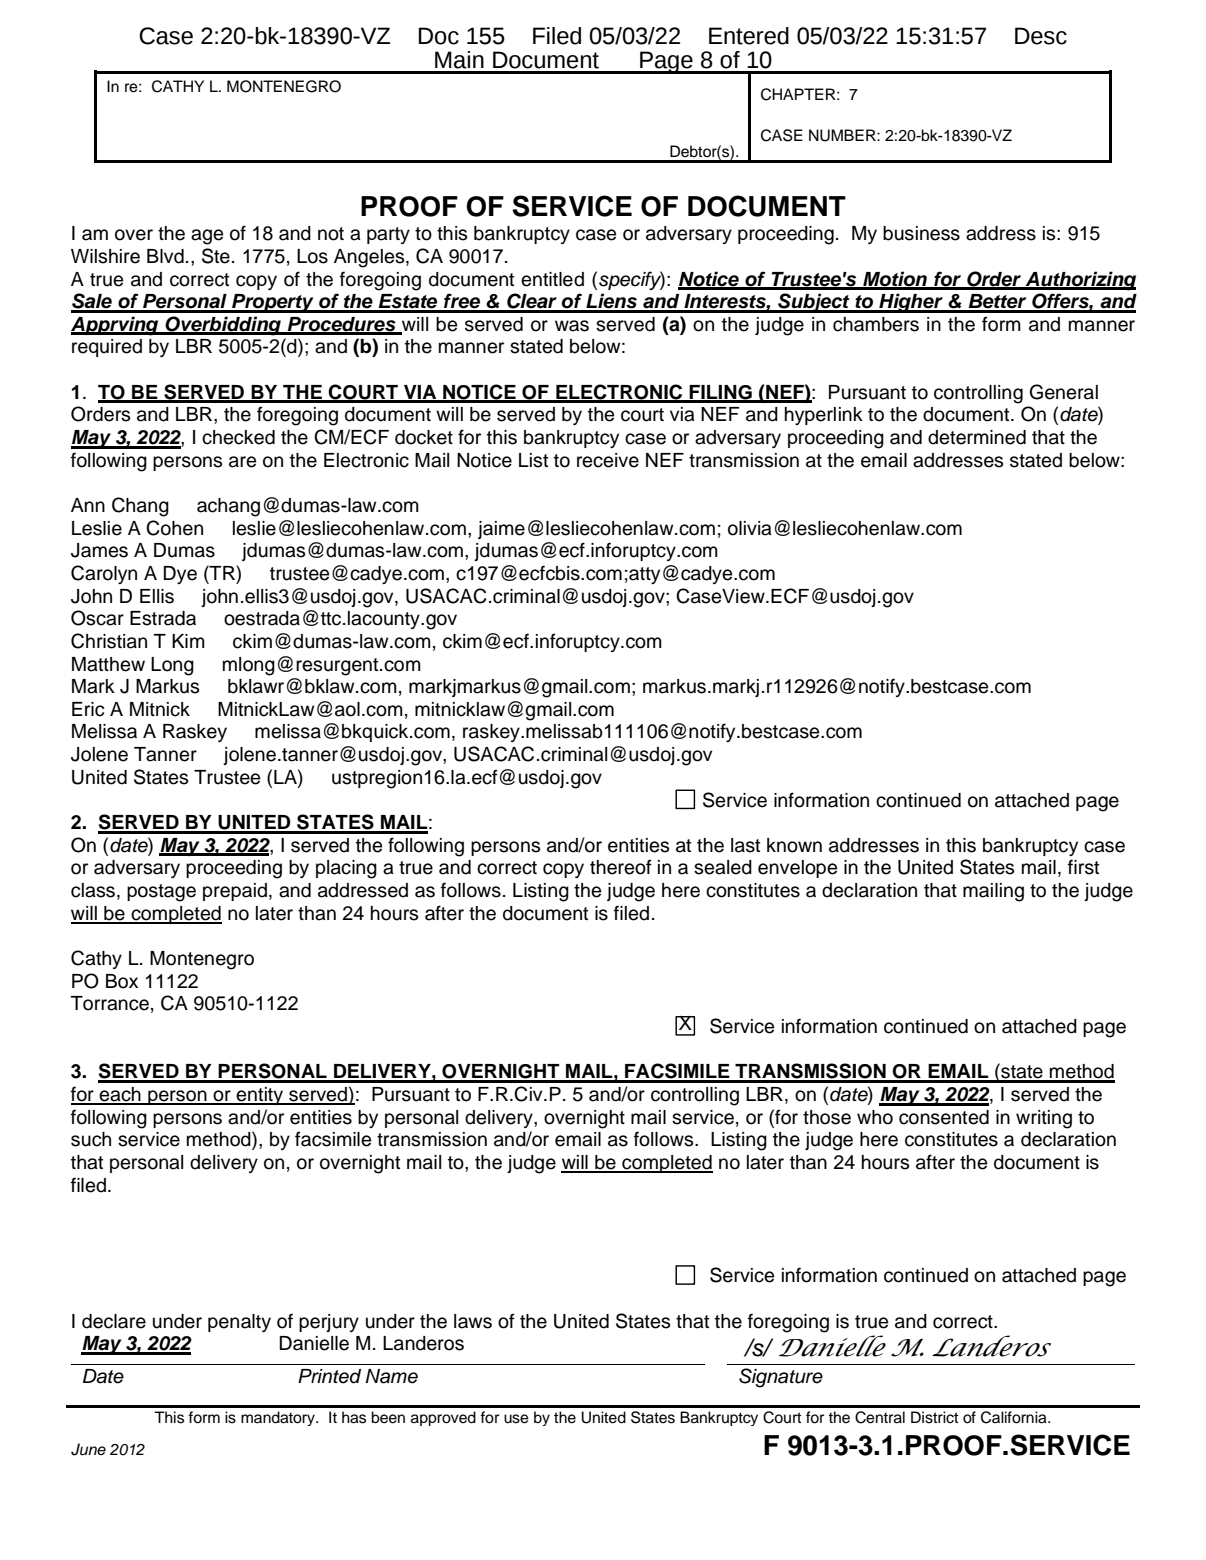  I want to click on Eric, so click(88, 709).
